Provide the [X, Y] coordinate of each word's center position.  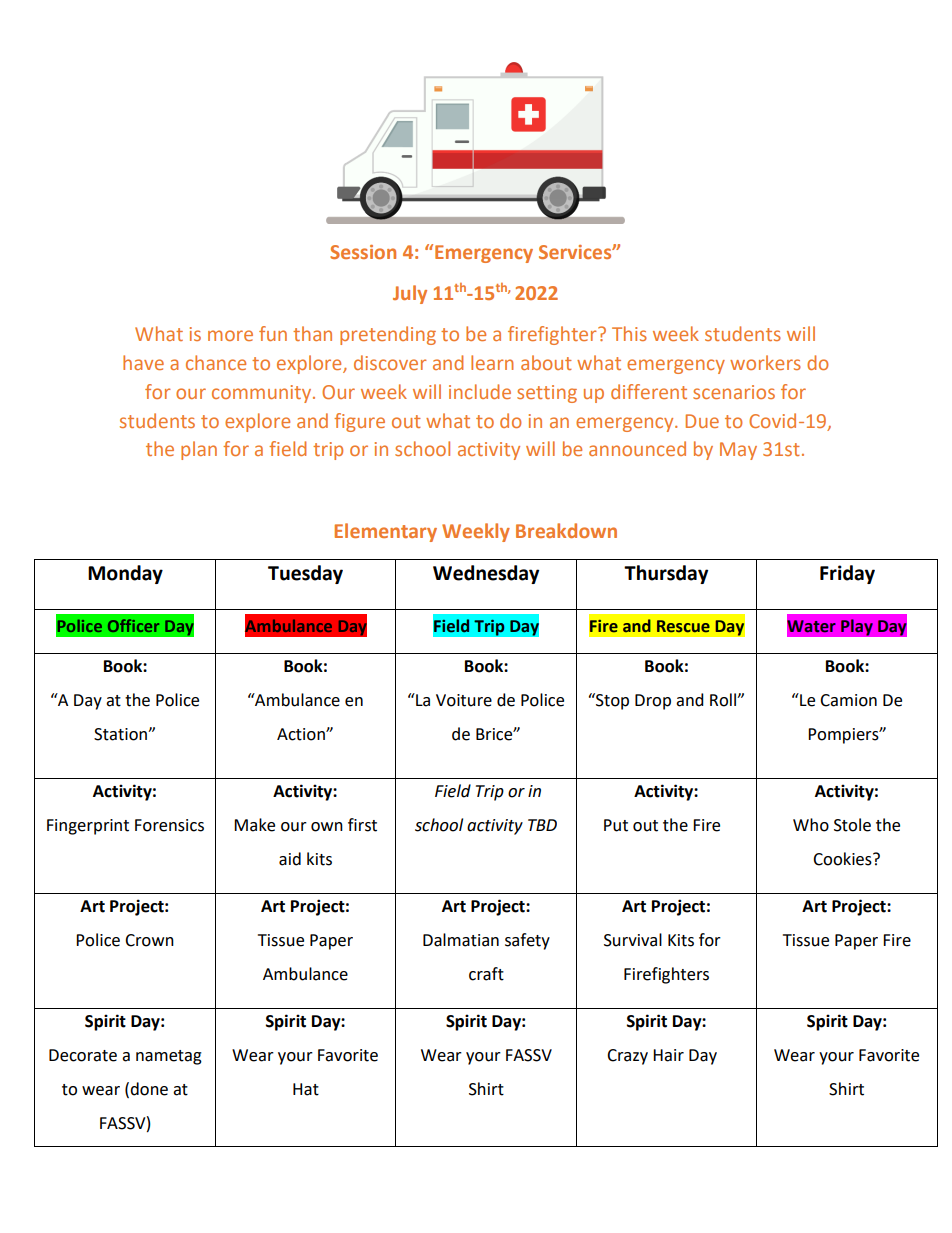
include [480, 391]
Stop [611, 701]
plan [199, 450]
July [410, 294]
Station [121, 734]
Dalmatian [461, 940]
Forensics [169, 825]
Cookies [843, 859]
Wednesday [486, 574]
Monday [125, 574]
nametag [169, 1057]
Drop [653, 702]
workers [765, 362]
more [230, 335]
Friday [847, 574]
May [738, 451]
